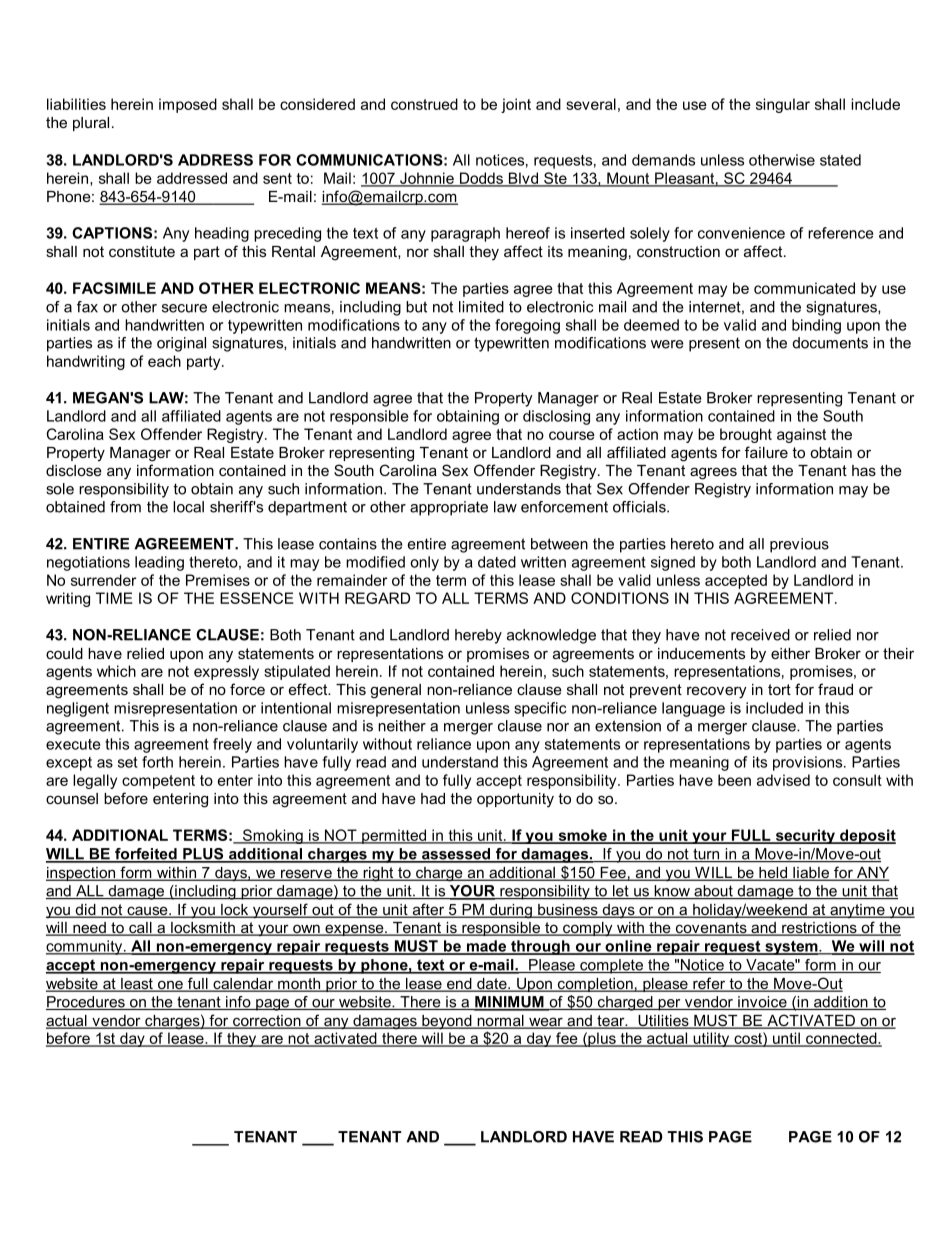  Describe the element at coordinates (762, 1003) in the page. I see `invoice` at that location.
